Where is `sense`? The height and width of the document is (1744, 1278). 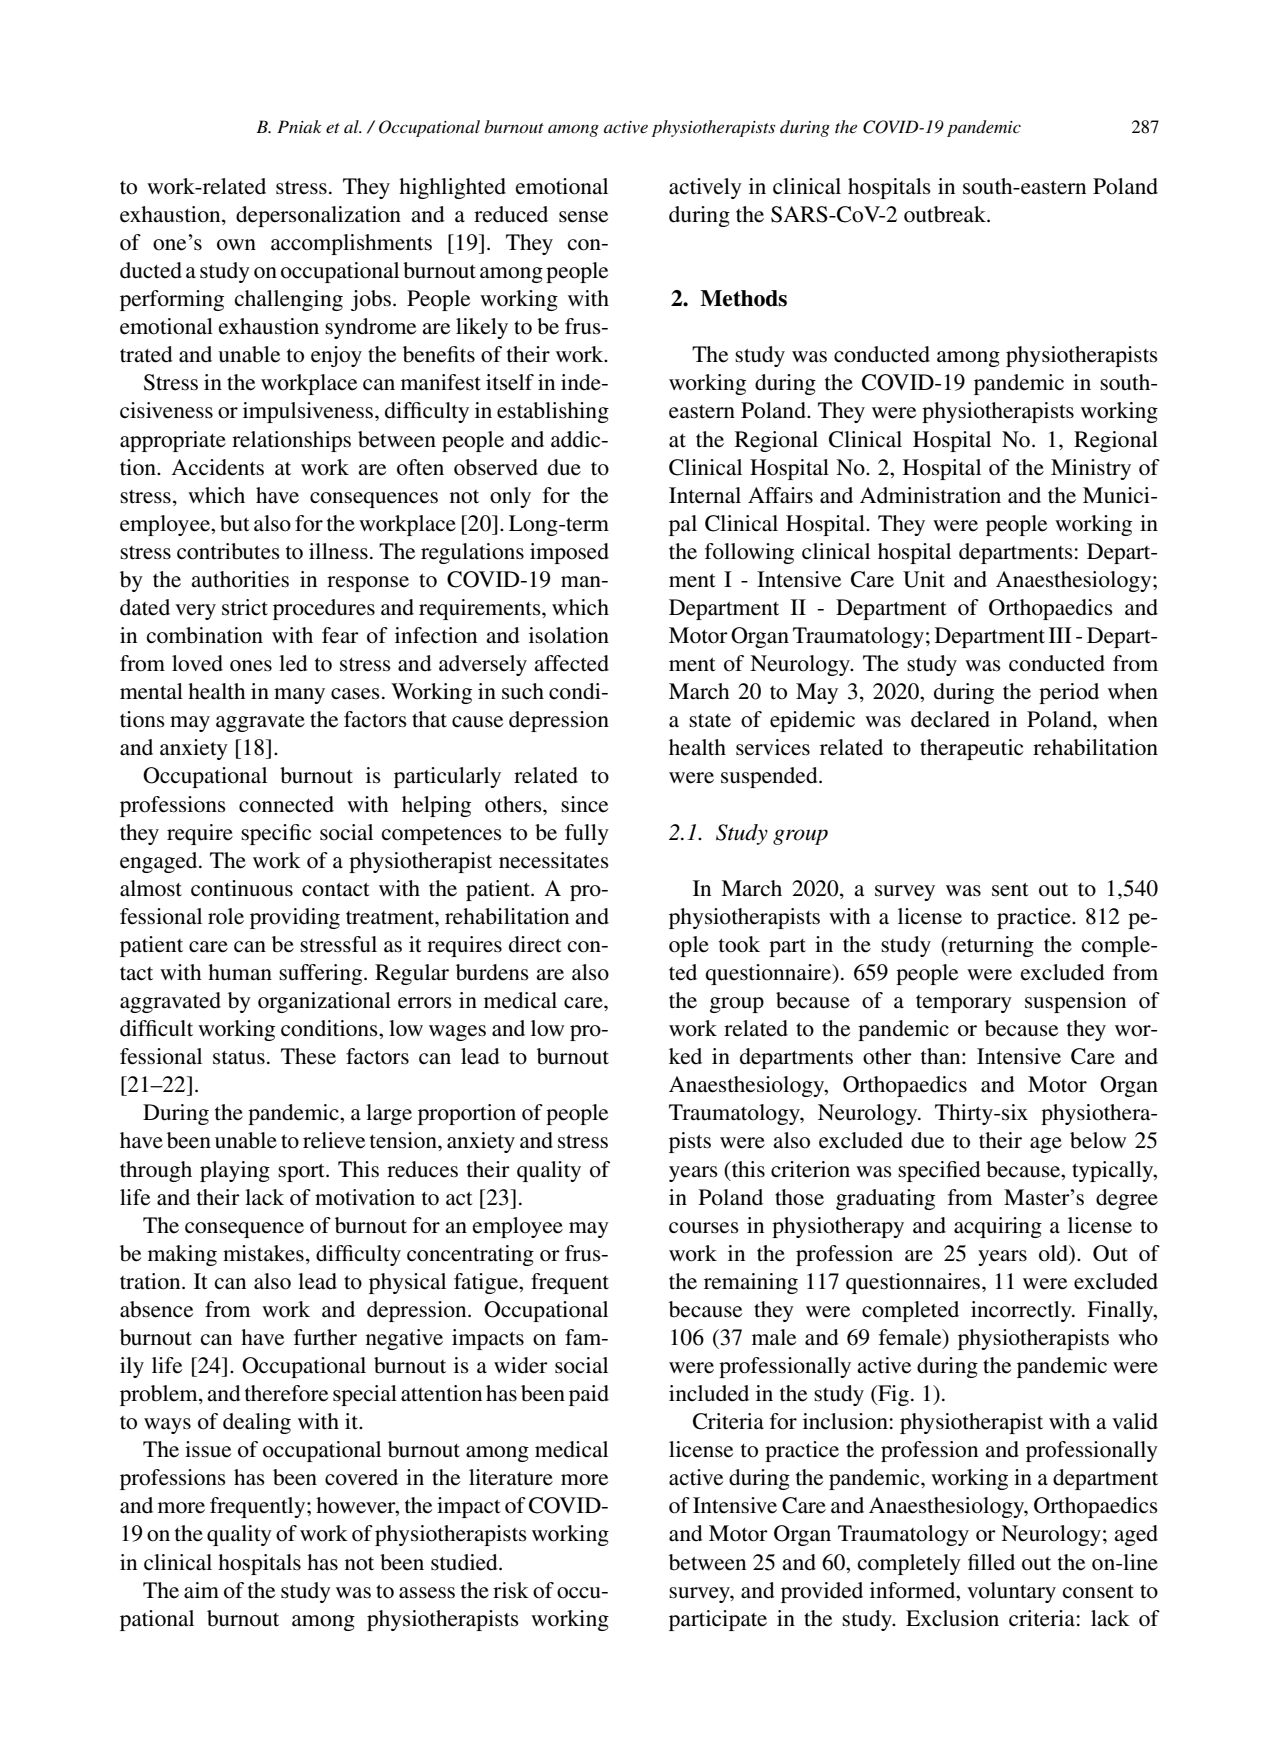 sense is located at coordinates (583, 217).
